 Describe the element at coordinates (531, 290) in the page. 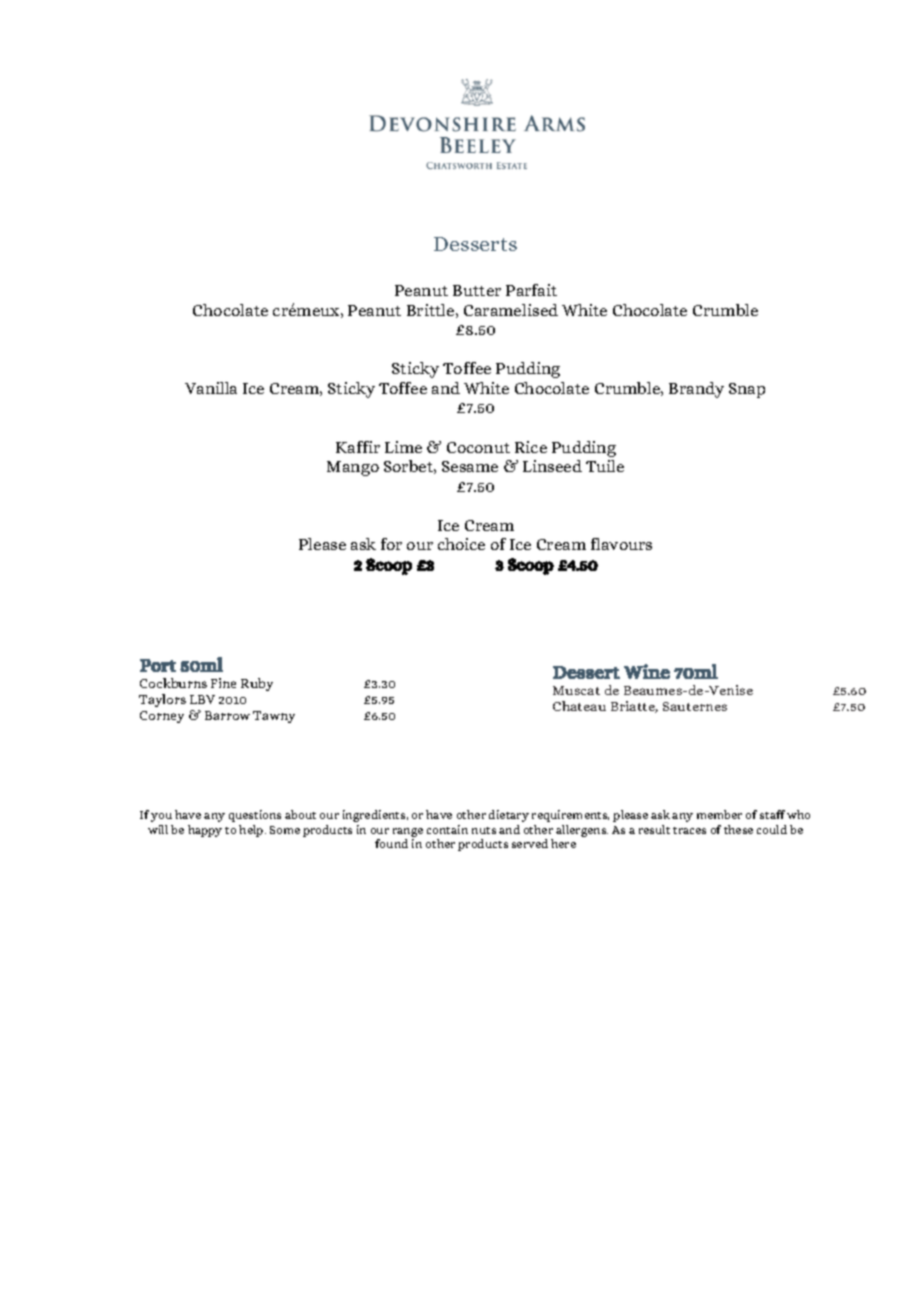

I see `Parfait` at that location.
